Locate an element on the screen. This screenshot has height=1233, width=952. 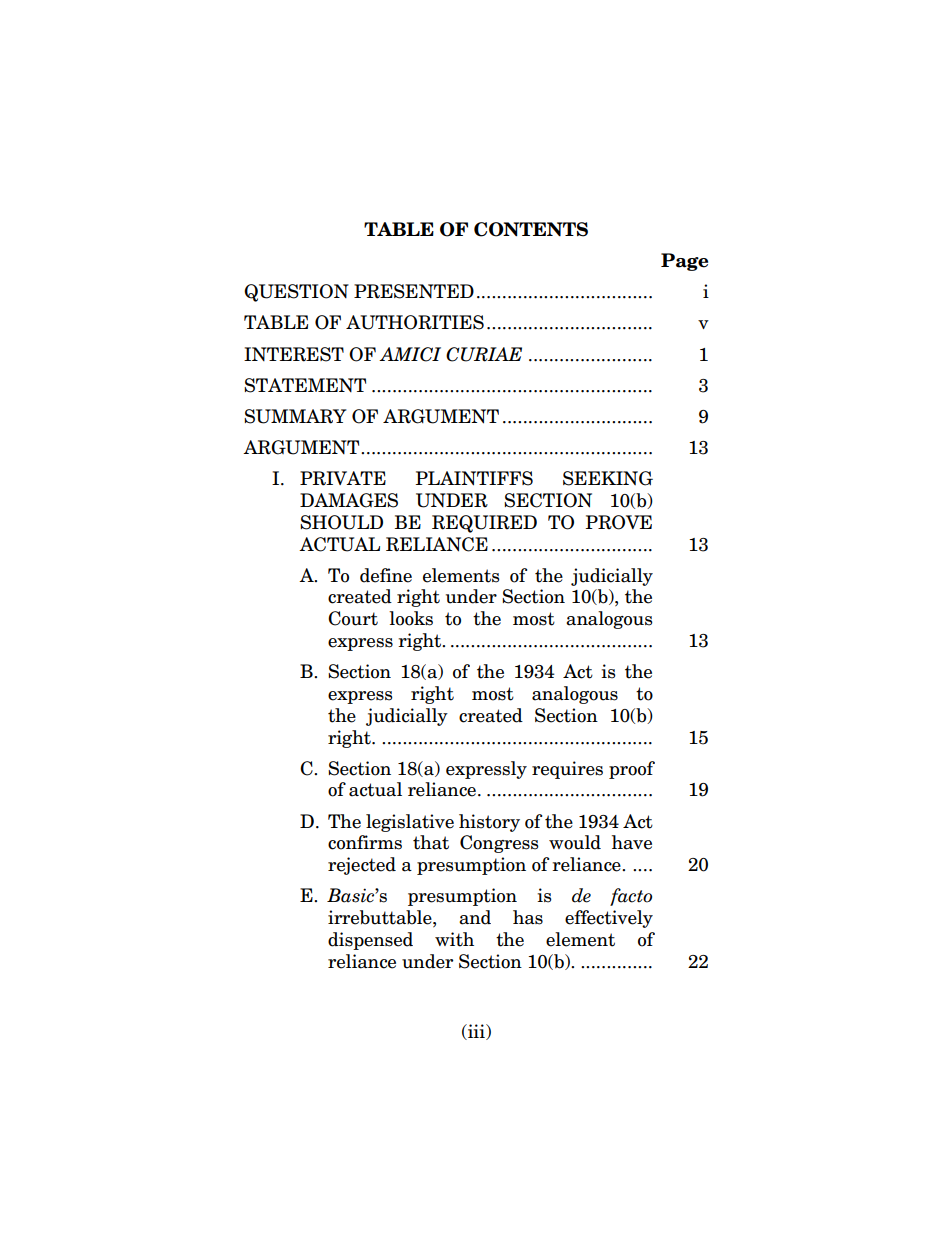
PLAINTIFFS is located at coordinates (474, 478).
